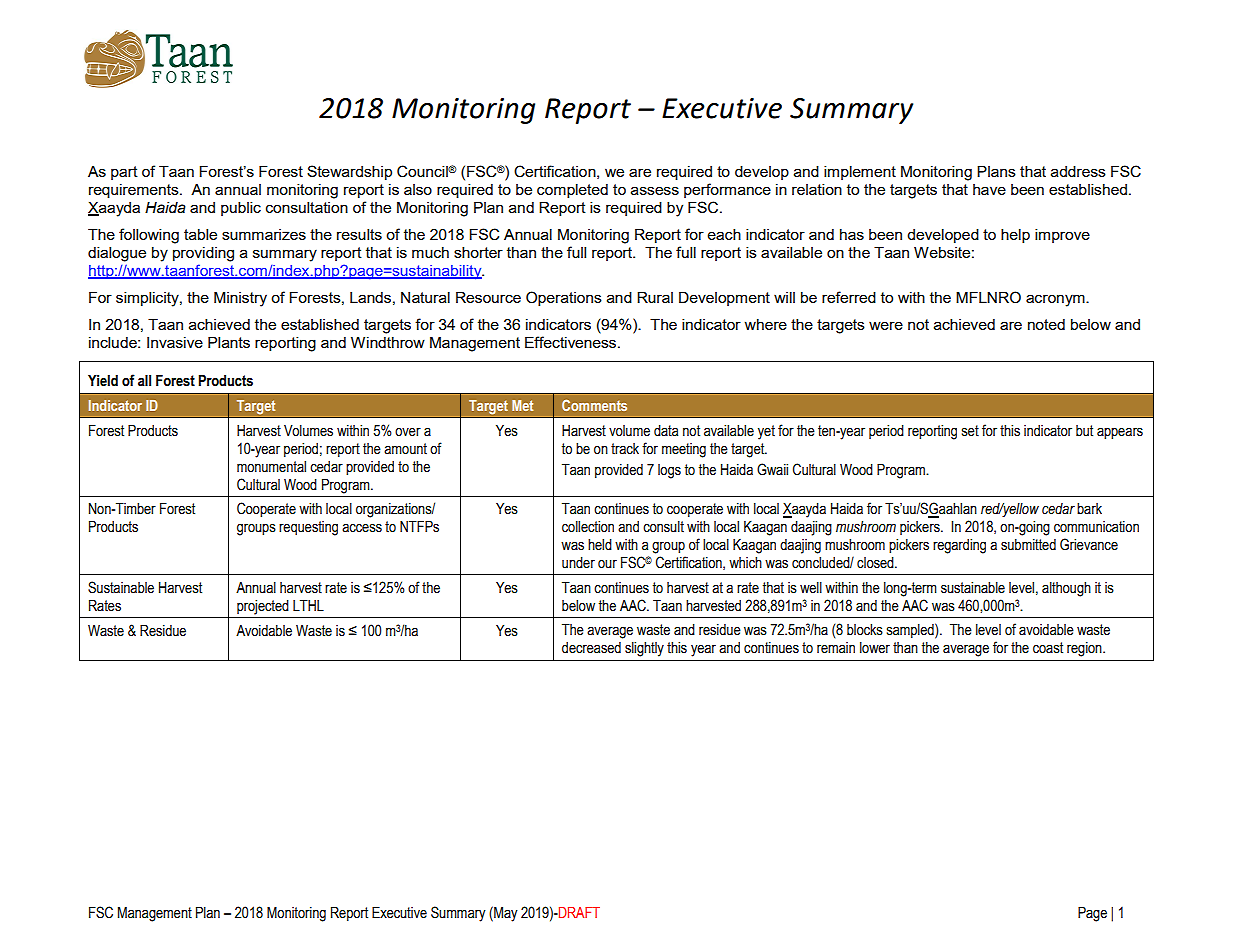 The image size is (1233, 952). I want to click on requirements, so click(135, 191).
